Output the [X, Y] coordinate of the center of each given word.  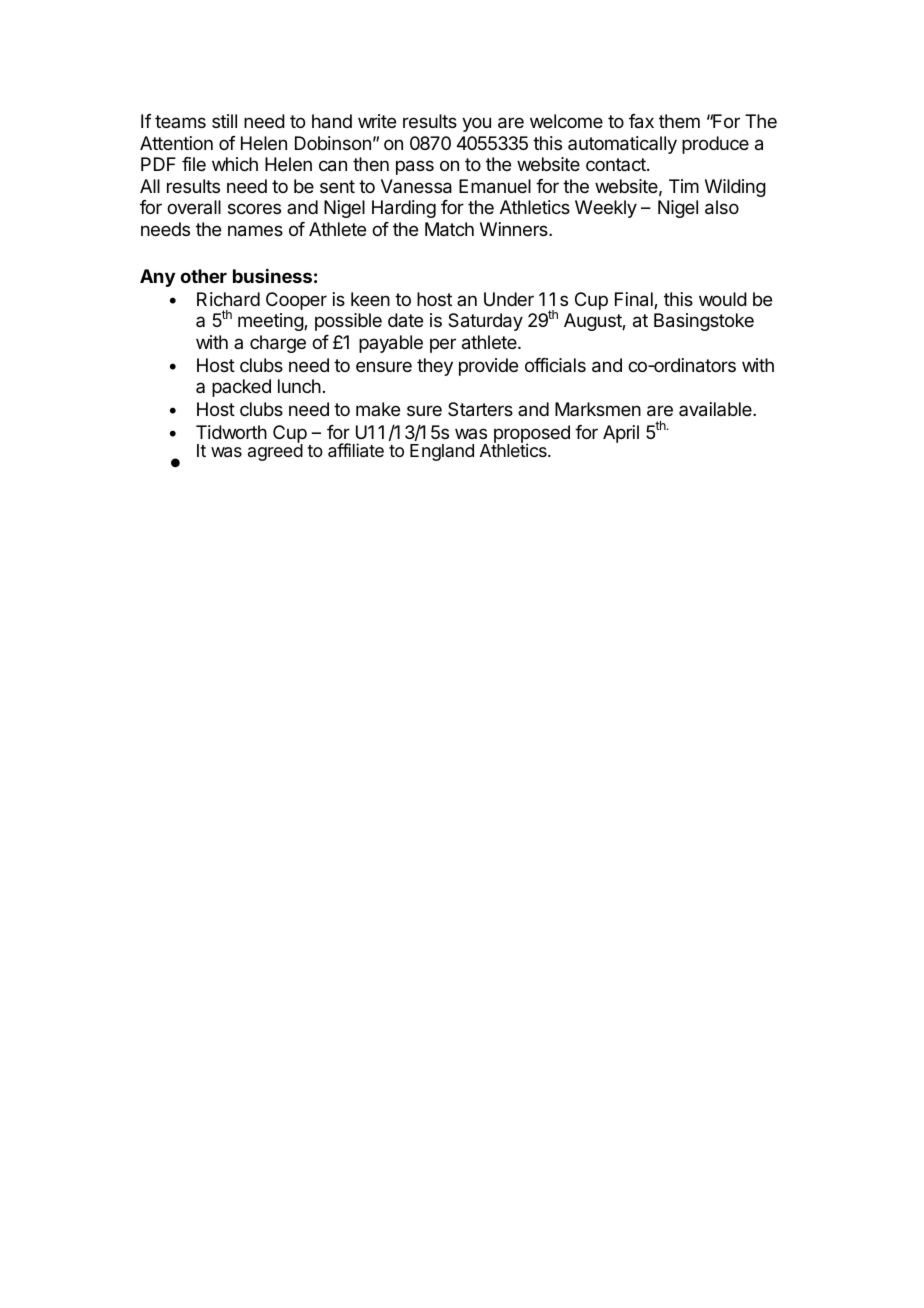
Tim [684, 186]
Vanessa [416, 186]
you [476, 124]
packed [241, 388]
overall [194, 207]
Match [449, 229]
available [716, 409]
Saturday [485, 322]
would [723, 299]
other [203, 276]
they [435, 367]
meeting [271, 322]
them [679, 121]
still [224, 121]
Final [635, 300]
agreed [275, 452]
